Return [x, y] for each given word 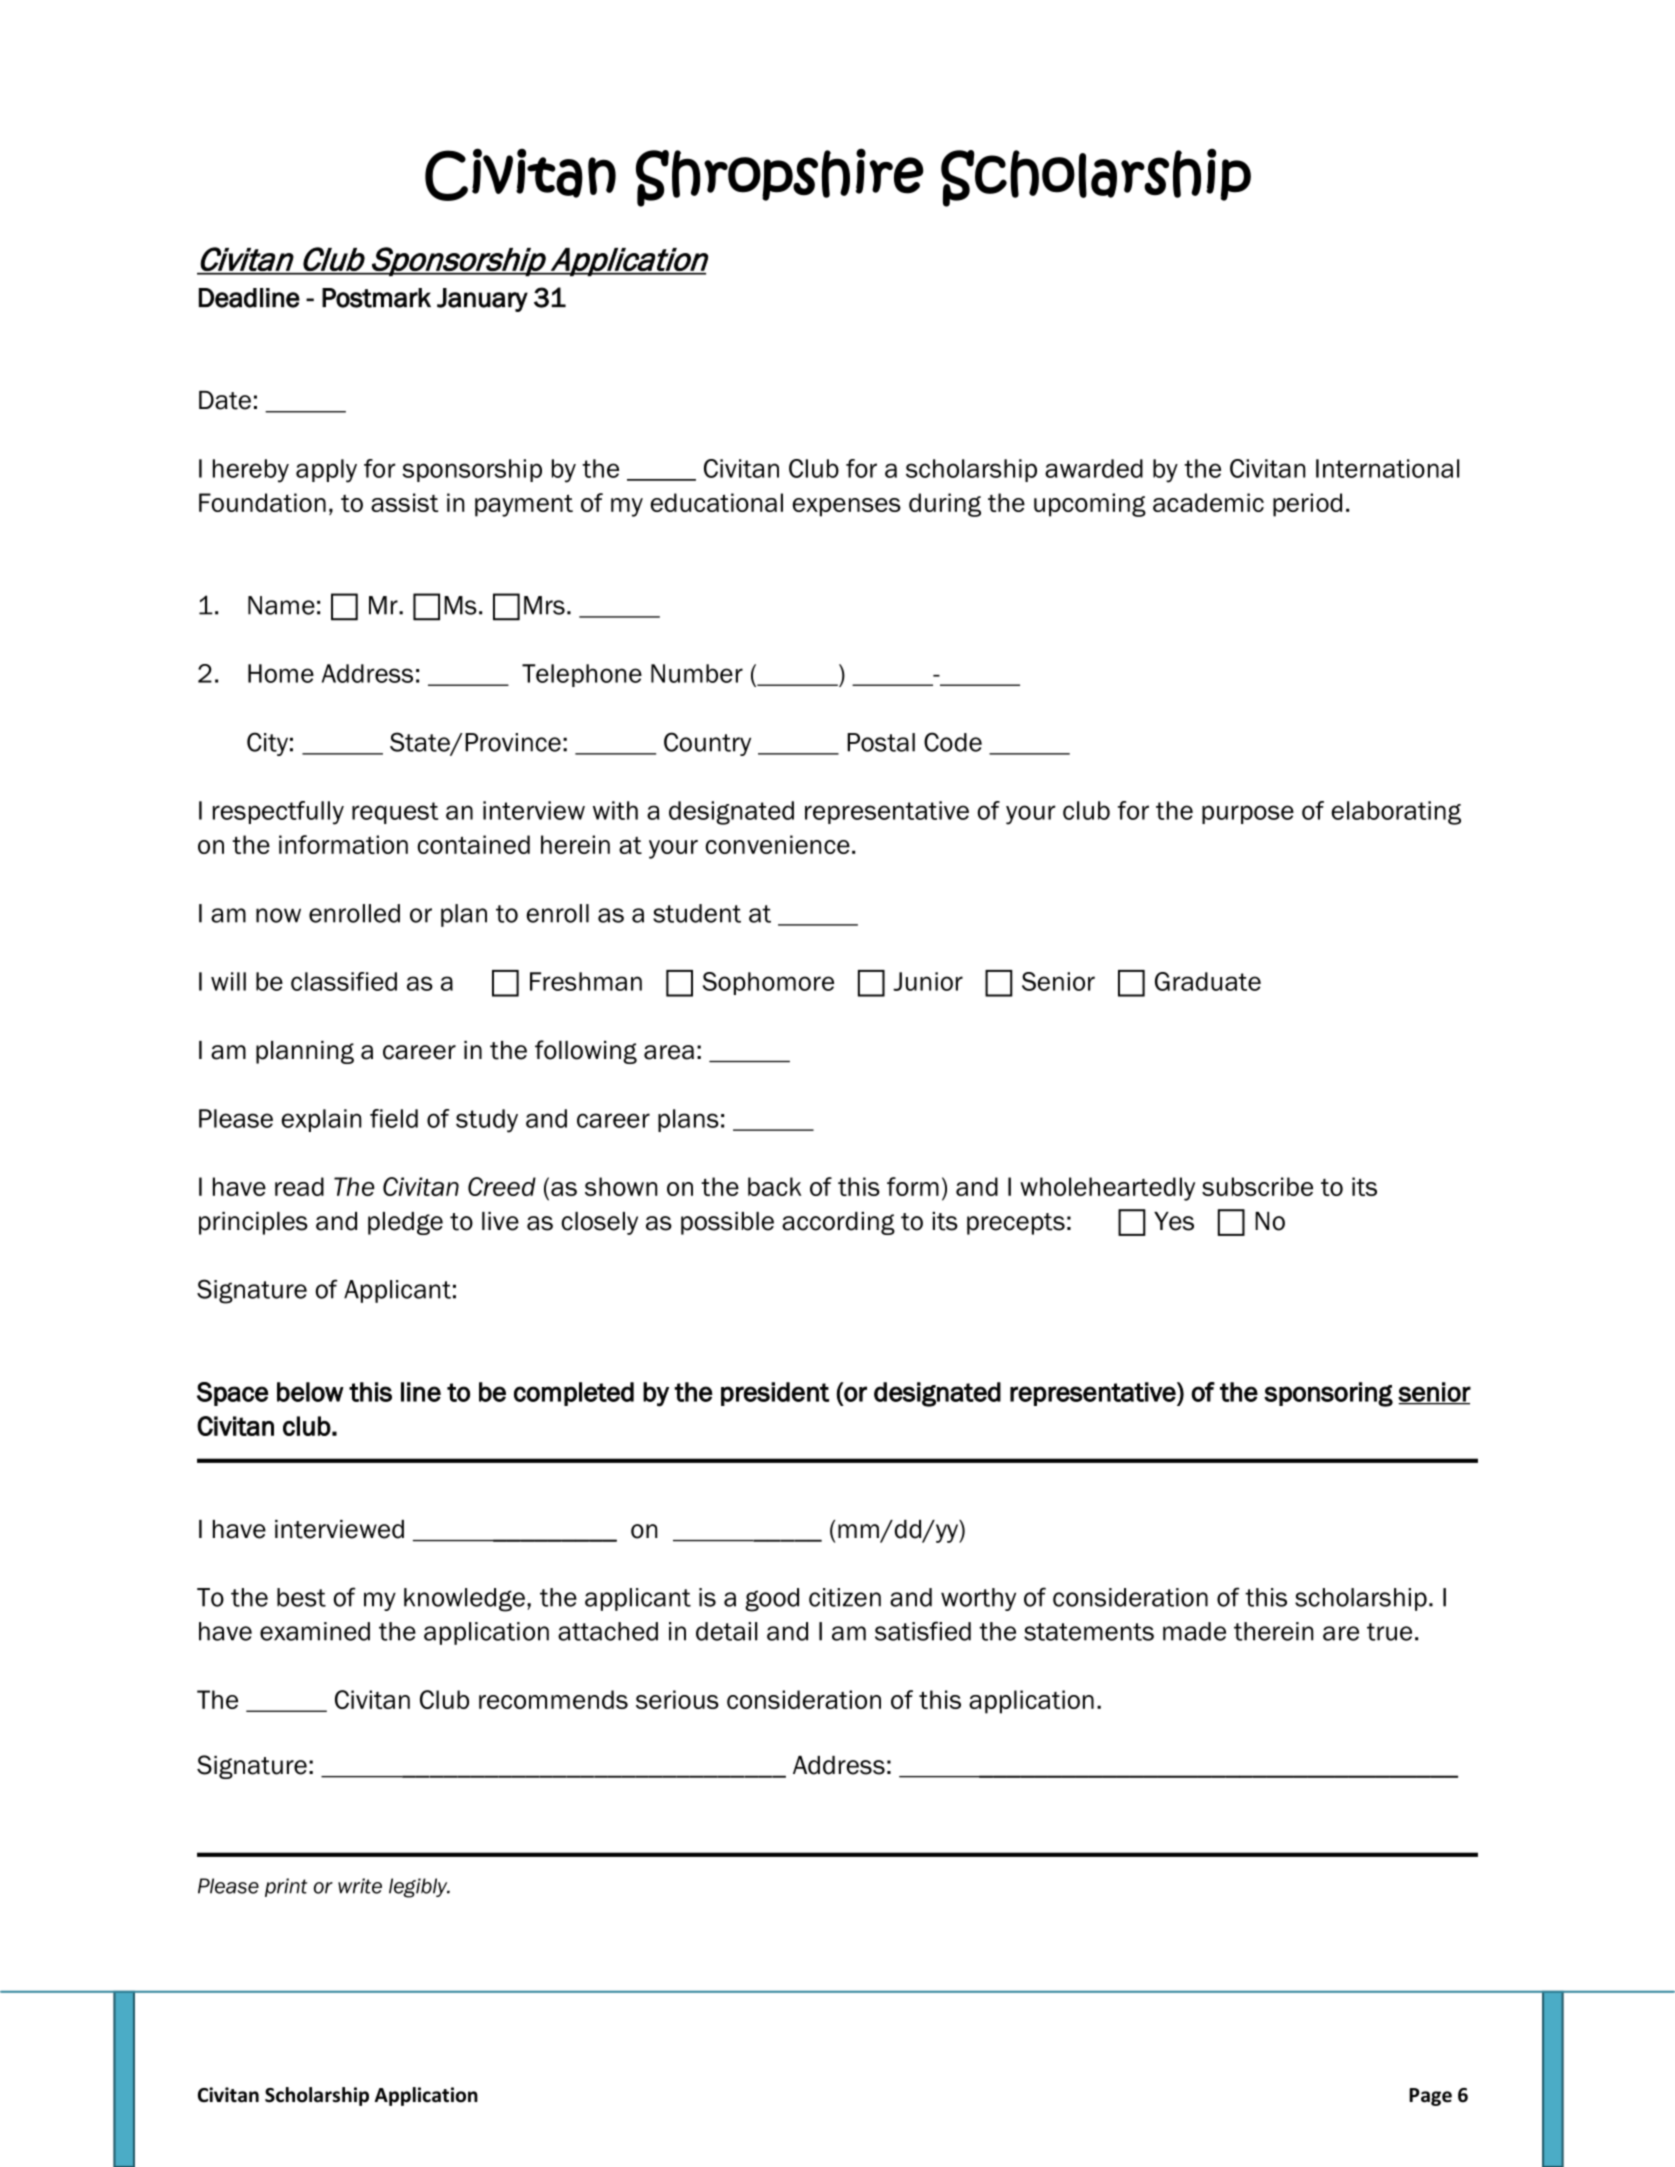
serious [677, 1699]
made [1194, 1631]
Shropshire [780, 177]
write [360, 1886]
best [301, 1597]
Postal [881, 742]
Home [281, 673]
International [1387, 468]
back [774, 1186]
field [394, 1118]
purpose [1248, 814]
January [482, 300]
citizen [845, 1597]
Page [1430, 2097]
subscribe [1257, 1186]
